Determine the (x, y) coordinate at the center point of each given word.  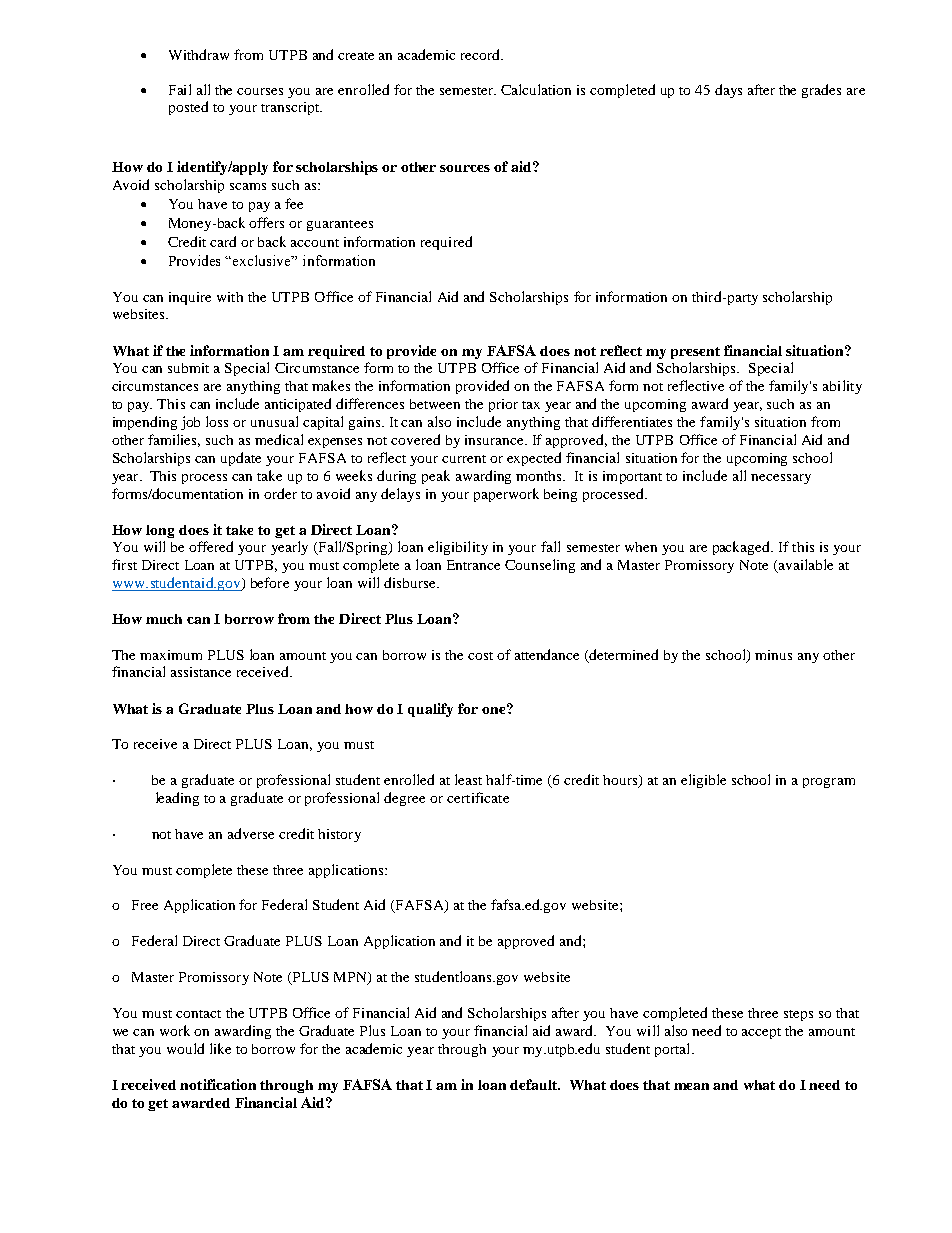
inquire (190, 298)
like (220, 1048)
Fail (180, 89)
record (481, 54)
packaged (742, 548)
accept (761, 1033)
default (535, 1084)
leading (177, 799)
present (695, 353)
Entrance (473, 565)
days (728, 91)
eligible (703, 781)
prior (503, 405)
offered (211, 546)
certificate (478, 797)
